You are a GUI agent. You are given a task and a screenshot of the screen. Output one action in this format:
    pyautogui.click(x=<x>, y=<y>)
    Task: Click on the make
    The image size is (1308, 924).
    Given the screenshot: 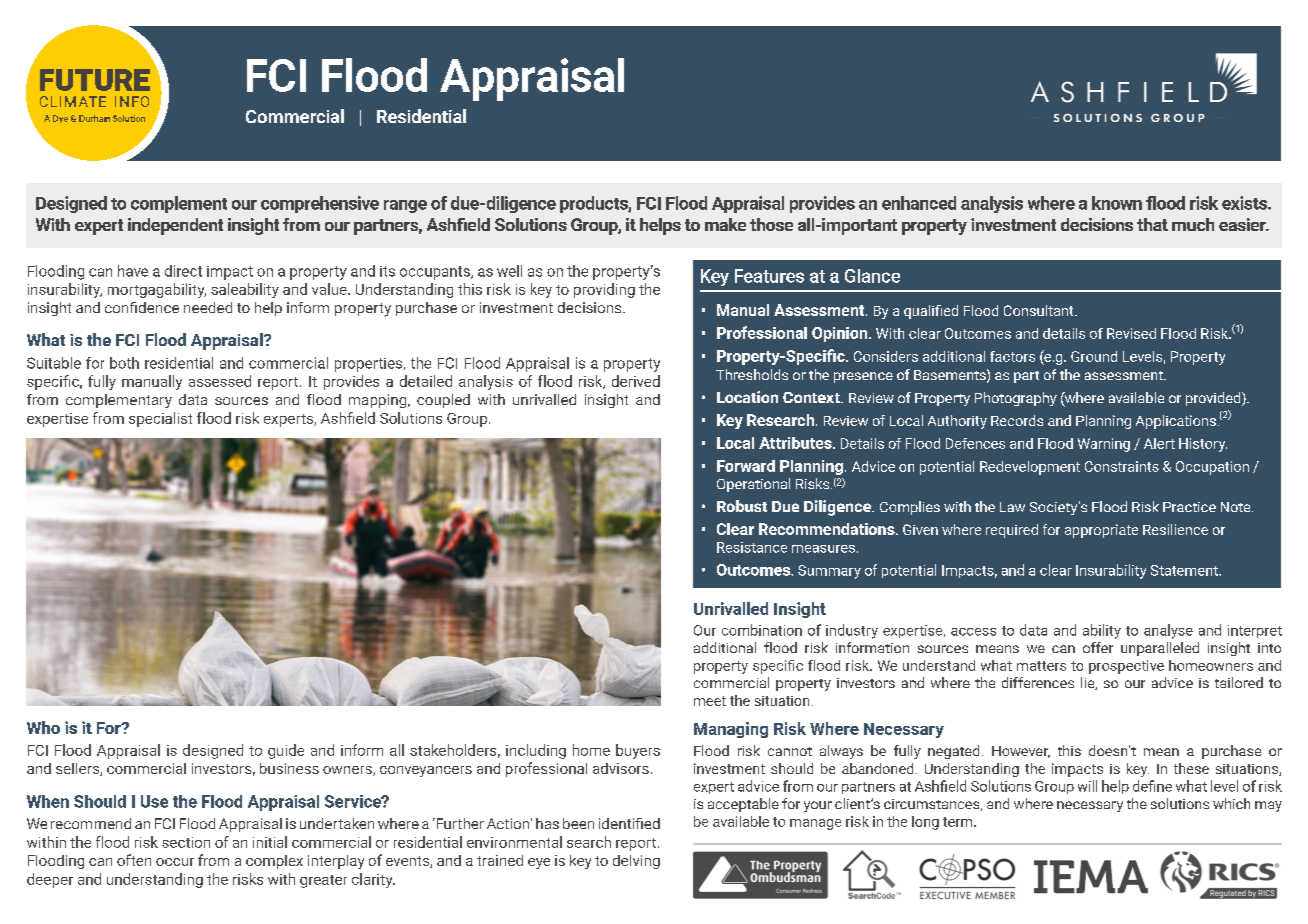 What is the action you would take?
    pyautogui.click(x=725, y=224)
